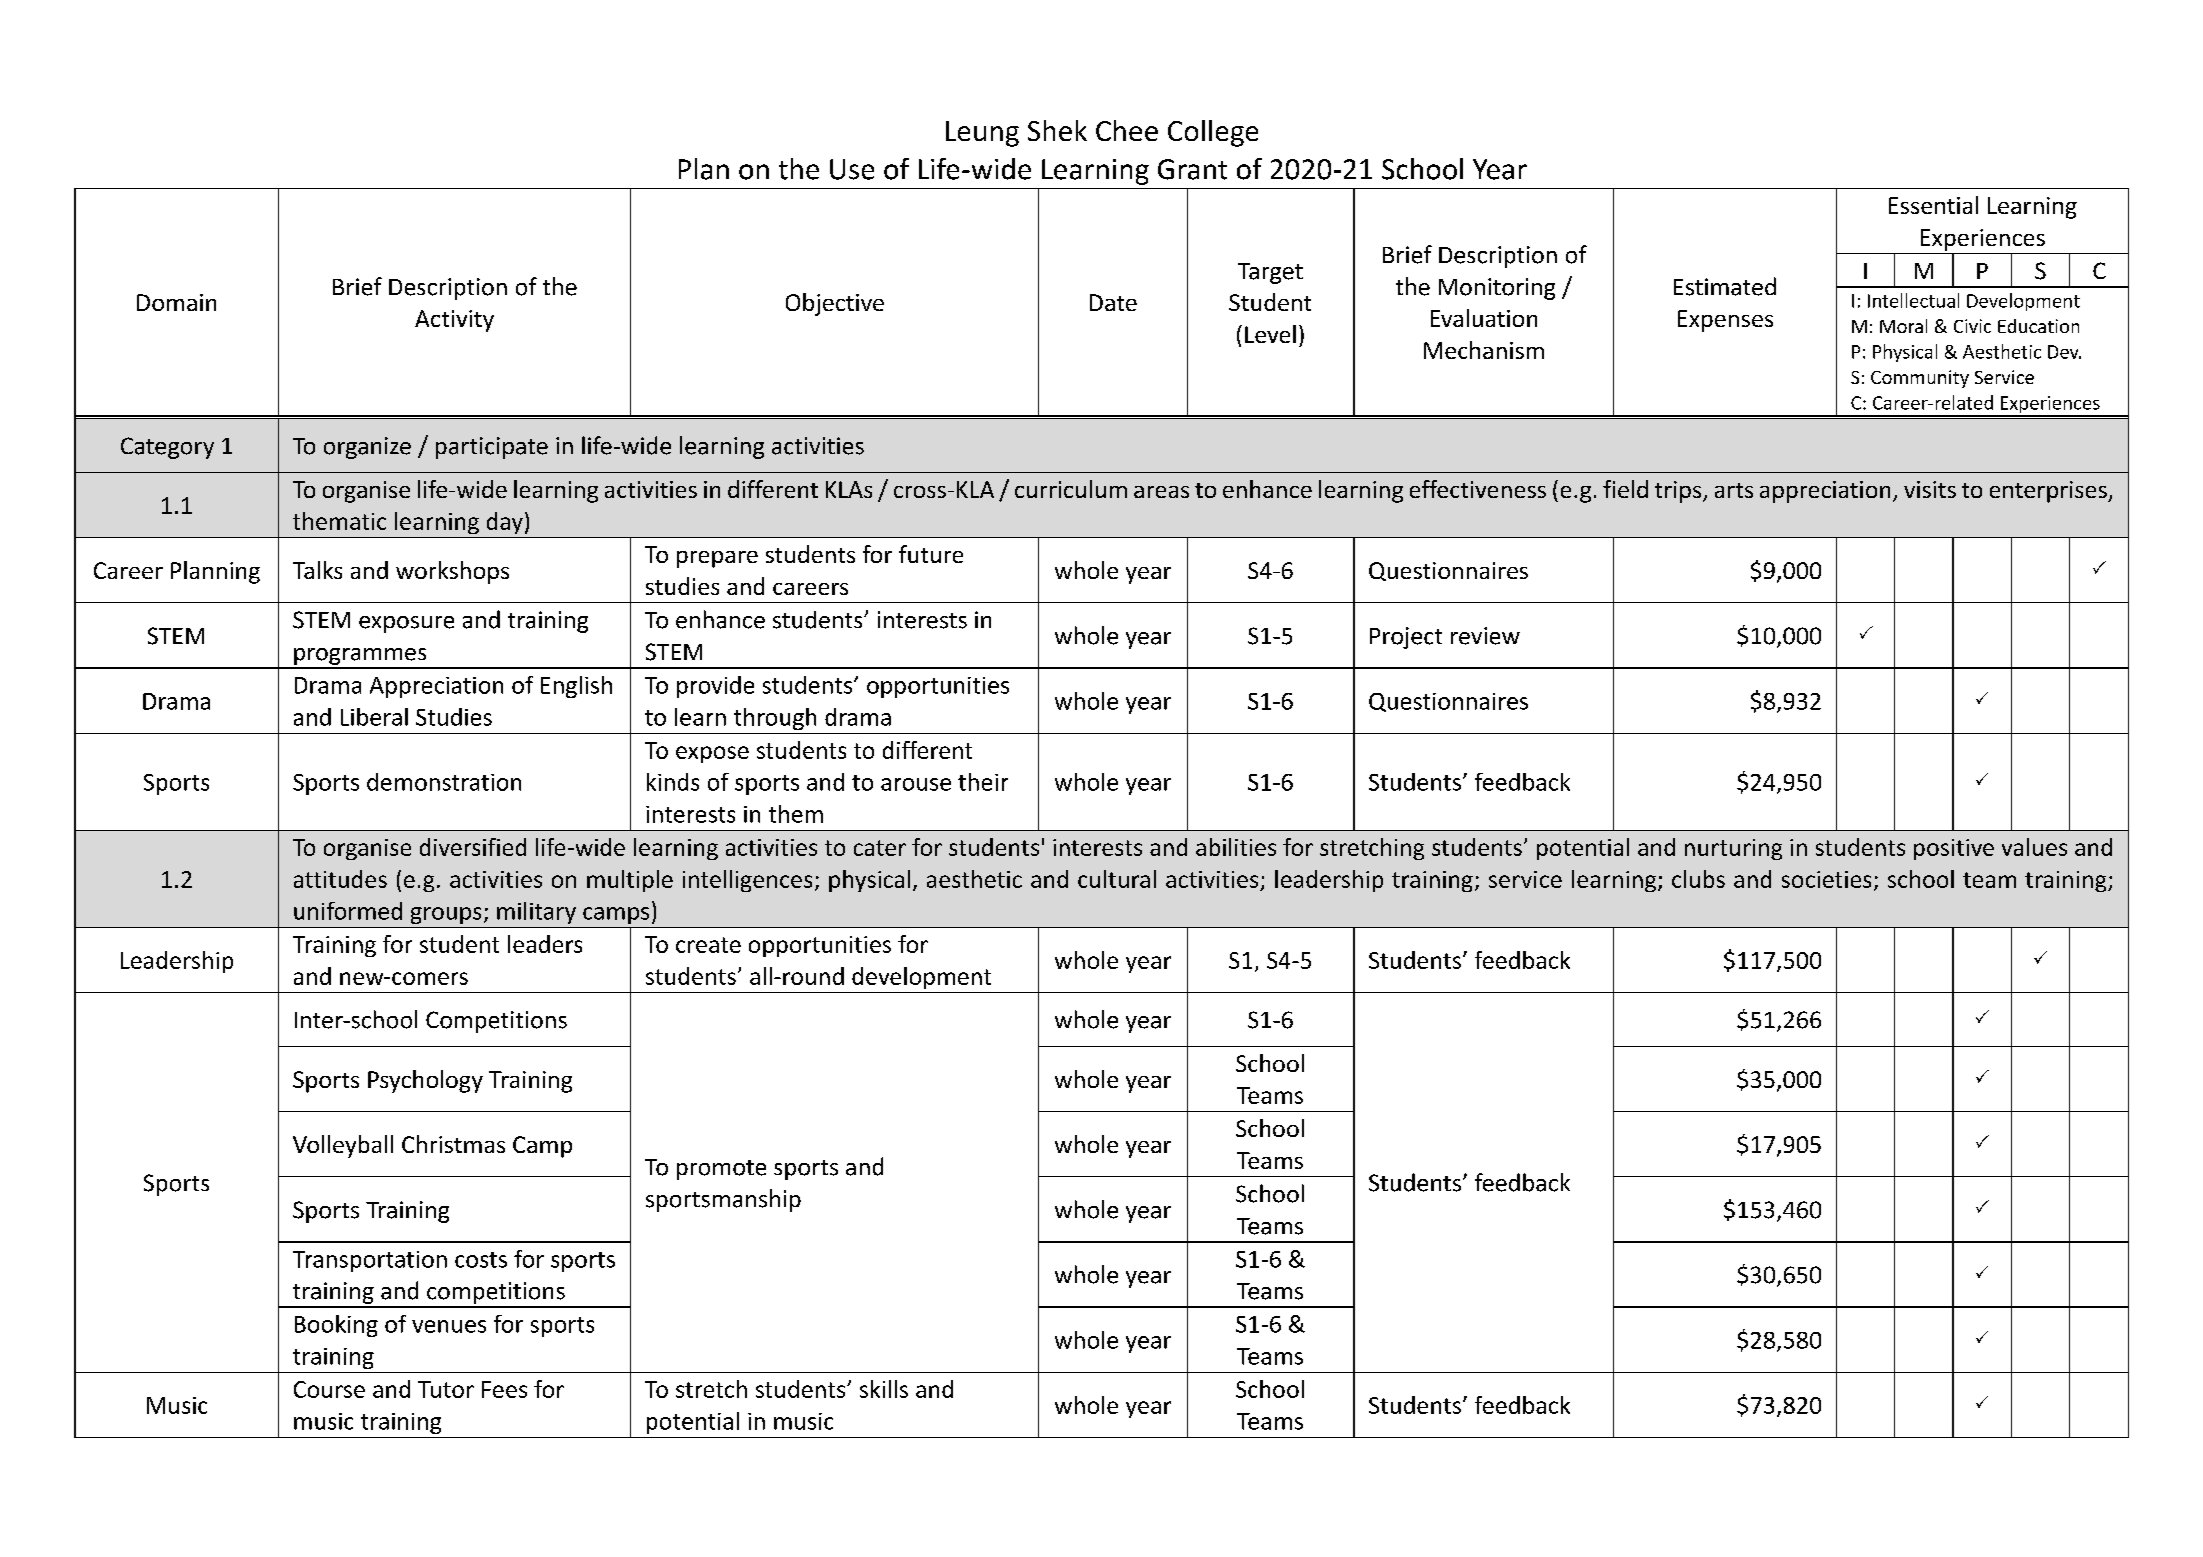  I want to click on Essential, so click(1933, 205).
